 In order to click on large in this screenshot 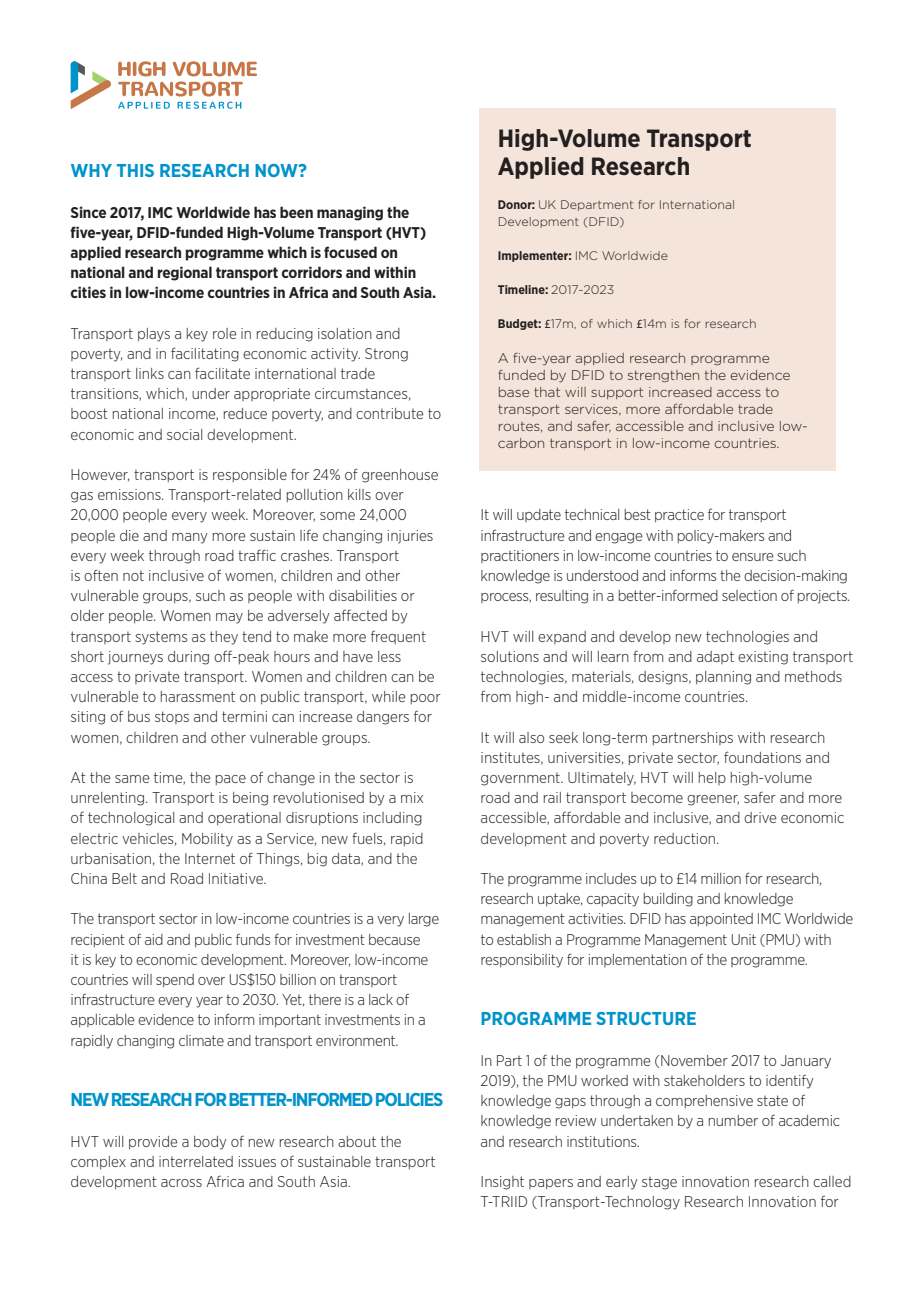, I will do `click(424, 920)`.
